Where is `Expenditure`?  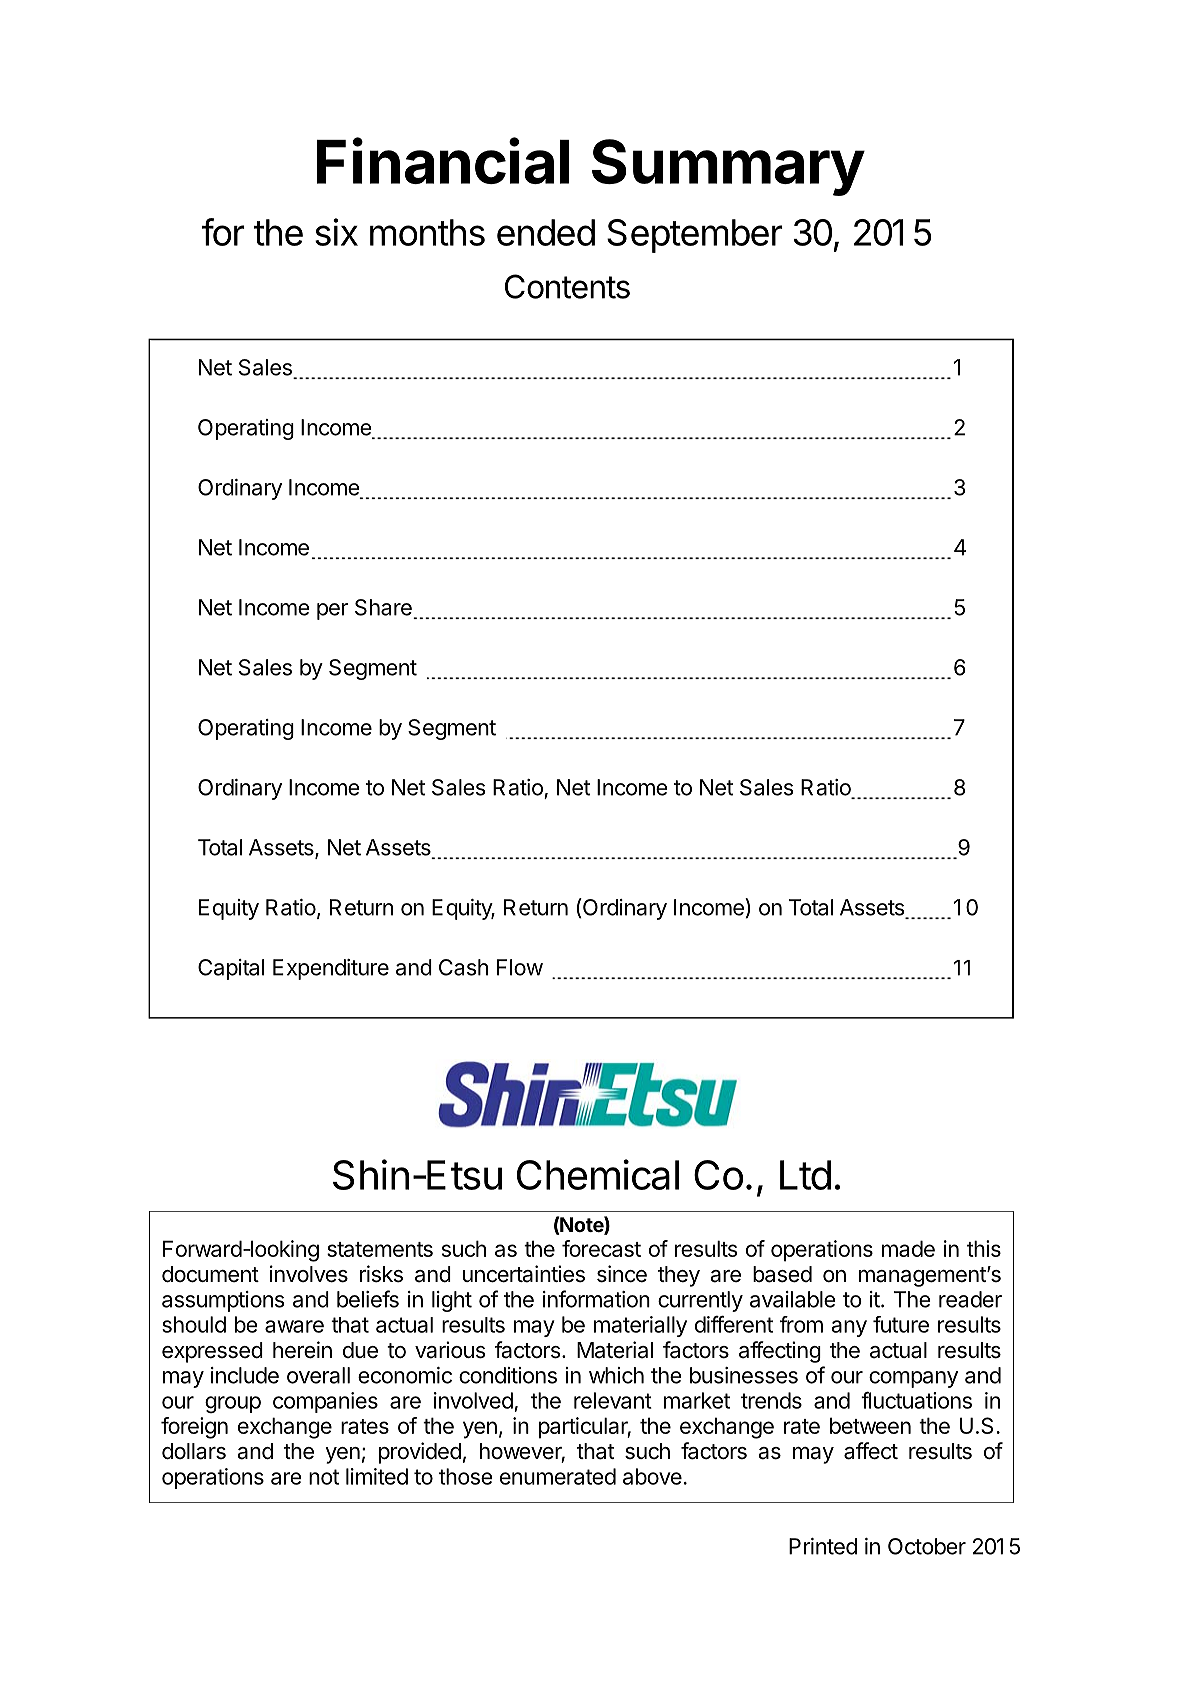
Expenditure is located at coordinates (331, 969).
